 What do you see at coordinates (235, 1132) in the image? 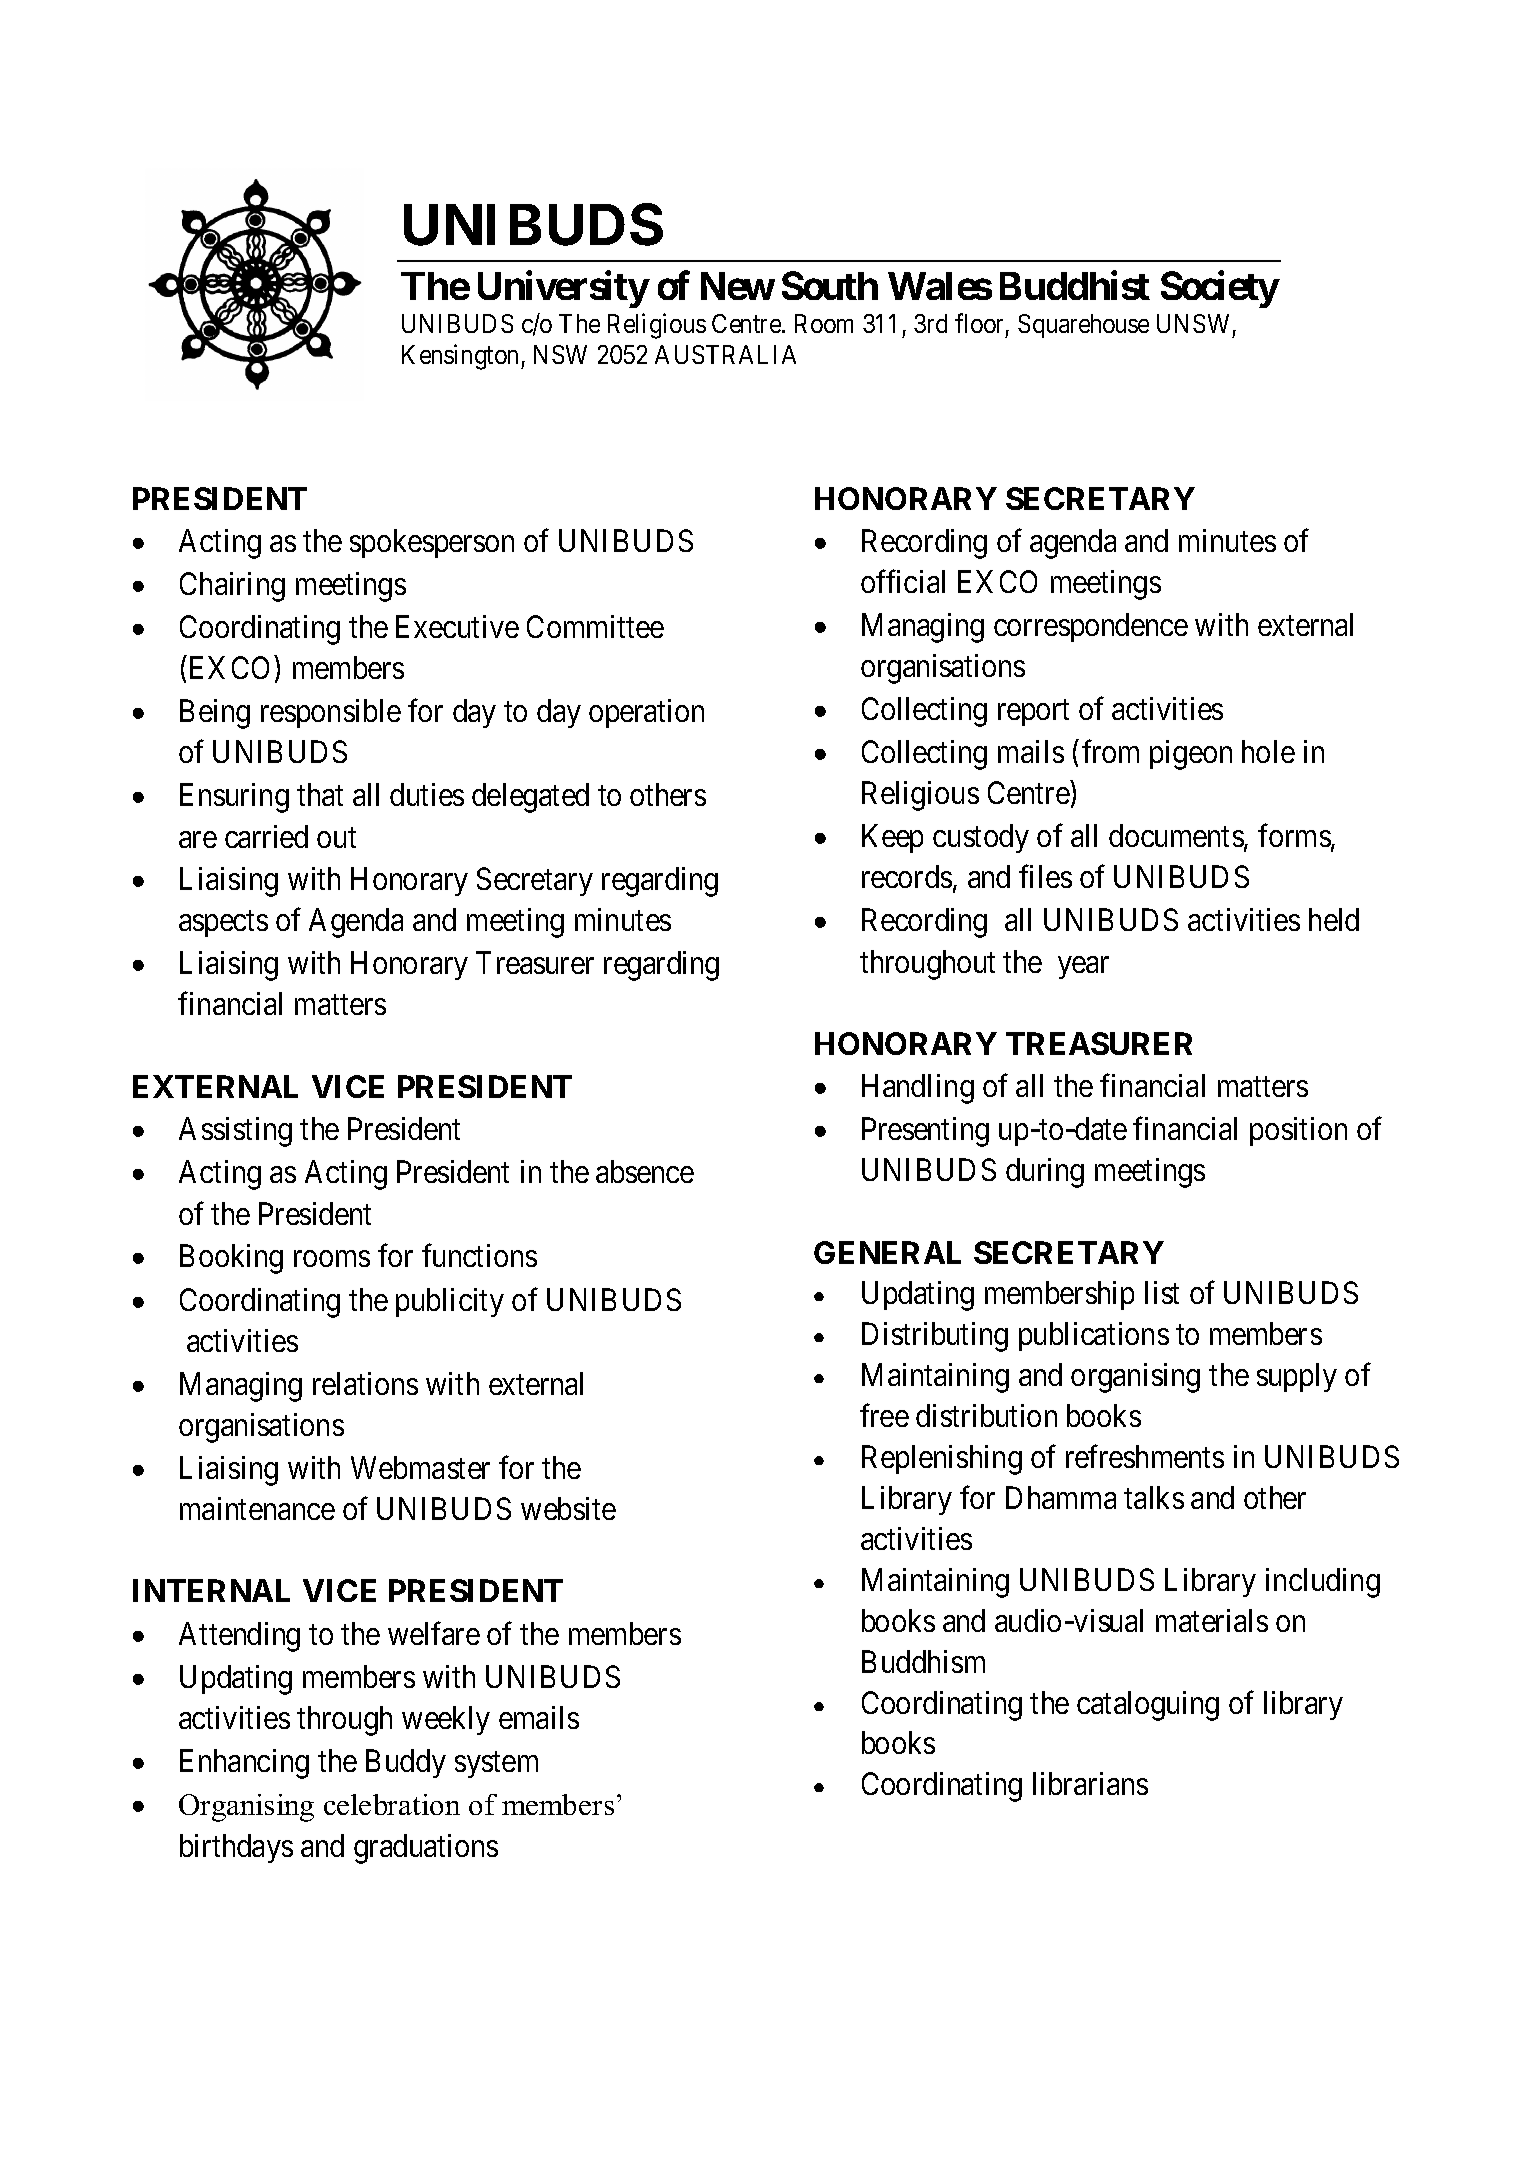
I see `Assisting` at bounding box center [235, 1132].
